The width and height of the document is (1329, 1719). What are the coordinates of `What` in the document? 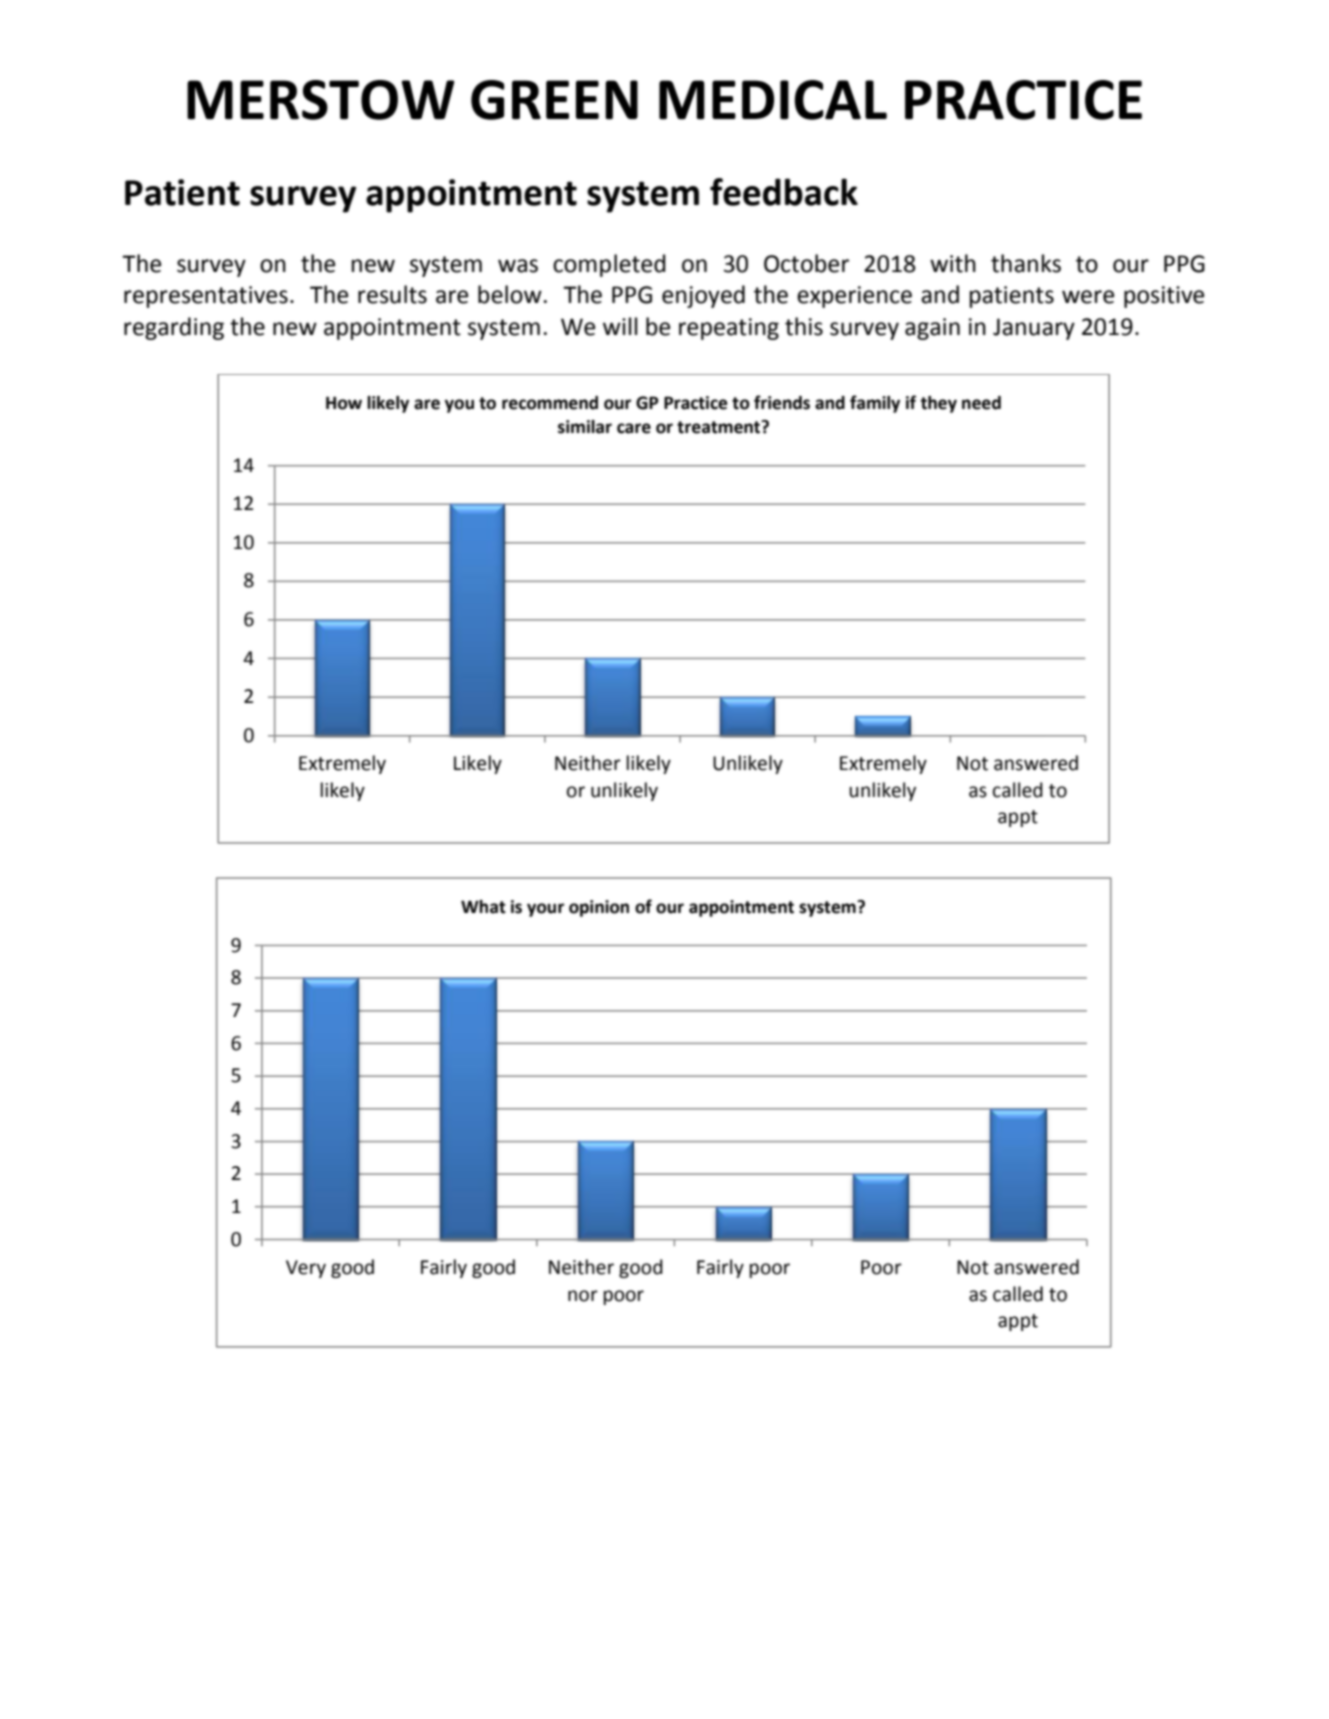 It's located at (483, 907).
